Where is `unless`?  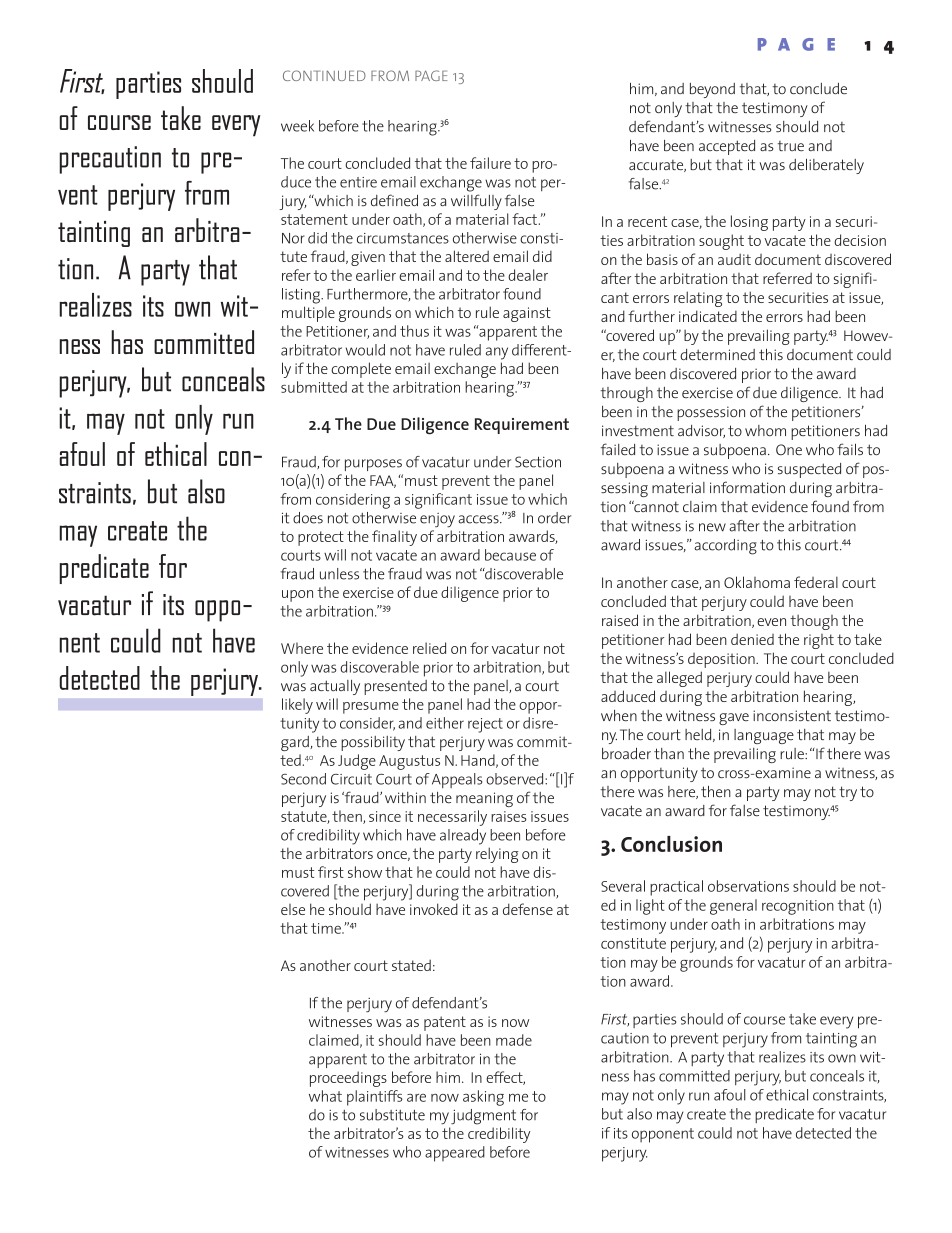 unless is located at coordinates (339, 574).
